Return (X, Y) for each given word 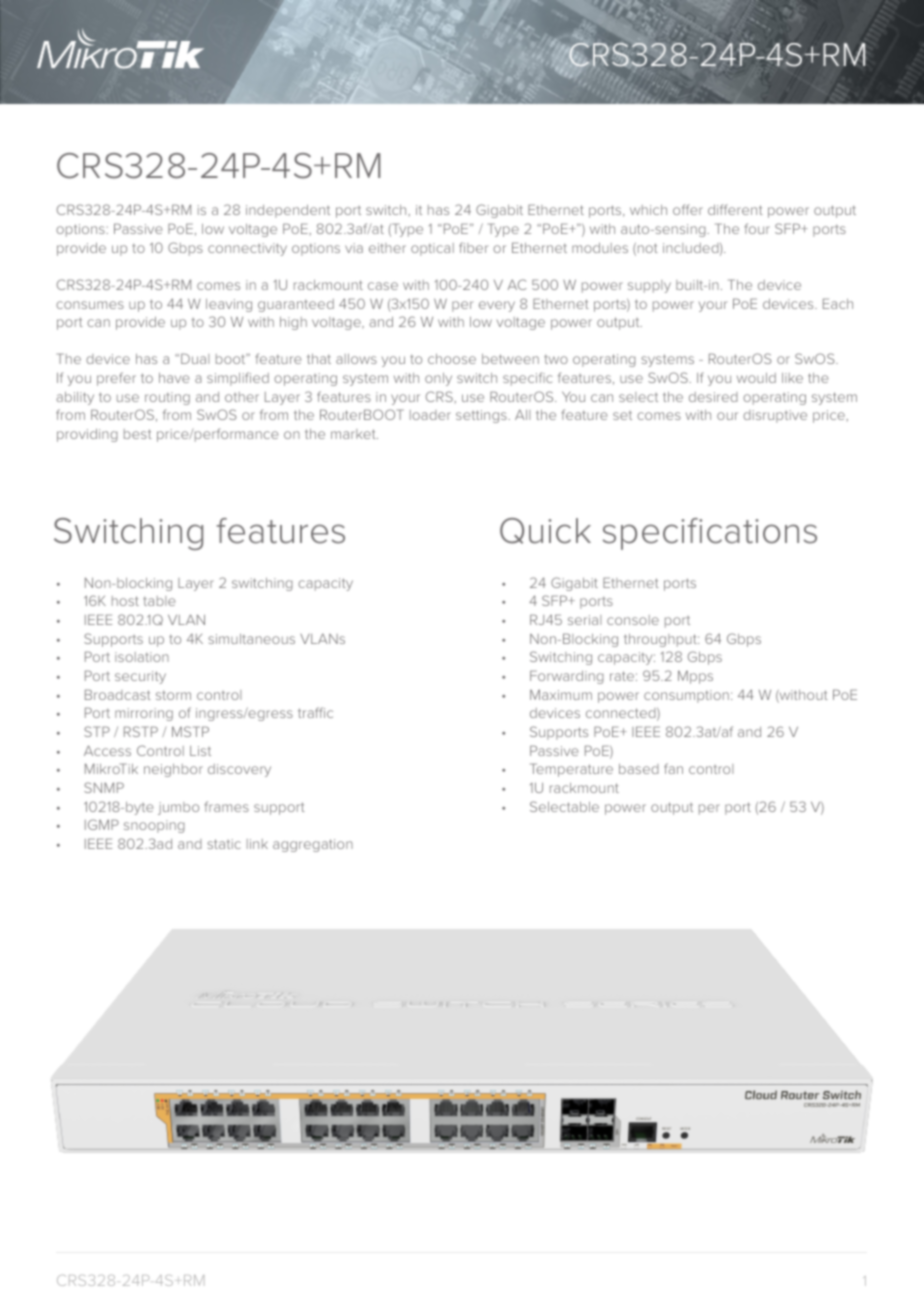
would (756, 378)
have (174, 378)
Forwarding (567, 677)
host (125, 601)
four (757, 228)
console (633, 620)
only (438, 379)
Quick (545, 531)
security (140, 677)
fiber (474, 247)
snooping (154, 826)
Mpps (695, 677)
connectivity (247, 249)
